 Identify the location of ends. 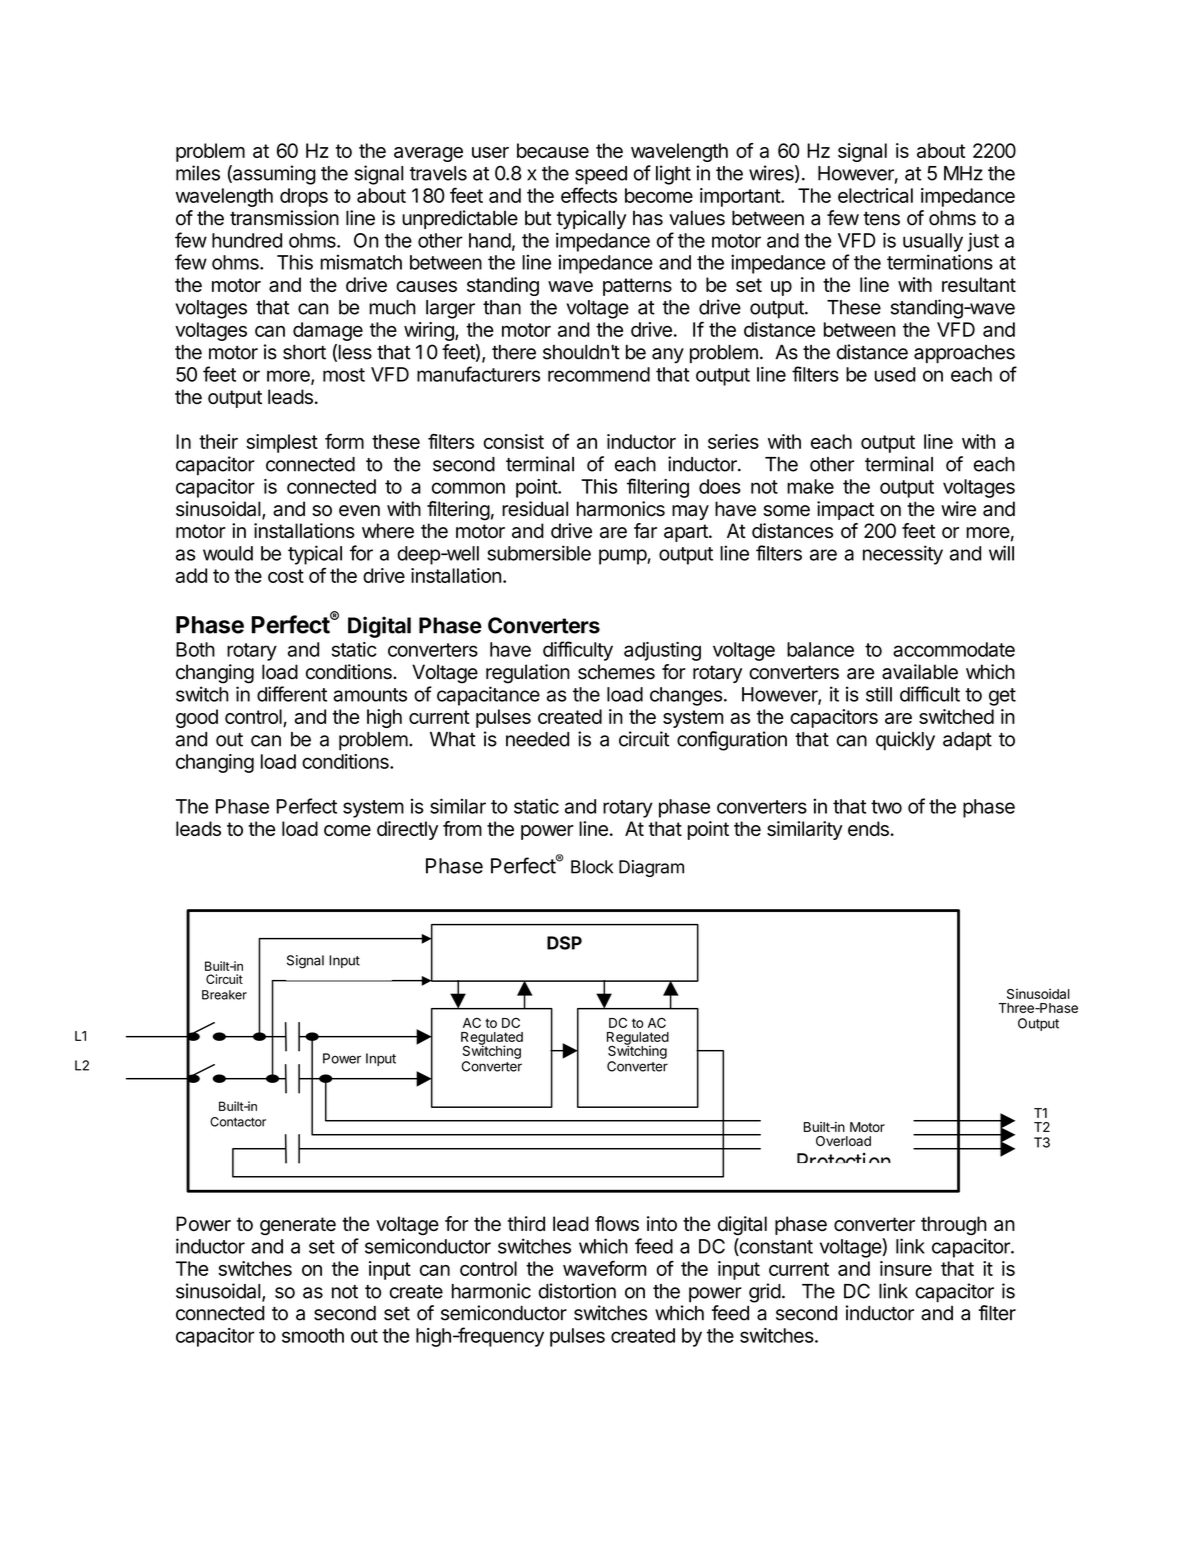
(869, 828).
